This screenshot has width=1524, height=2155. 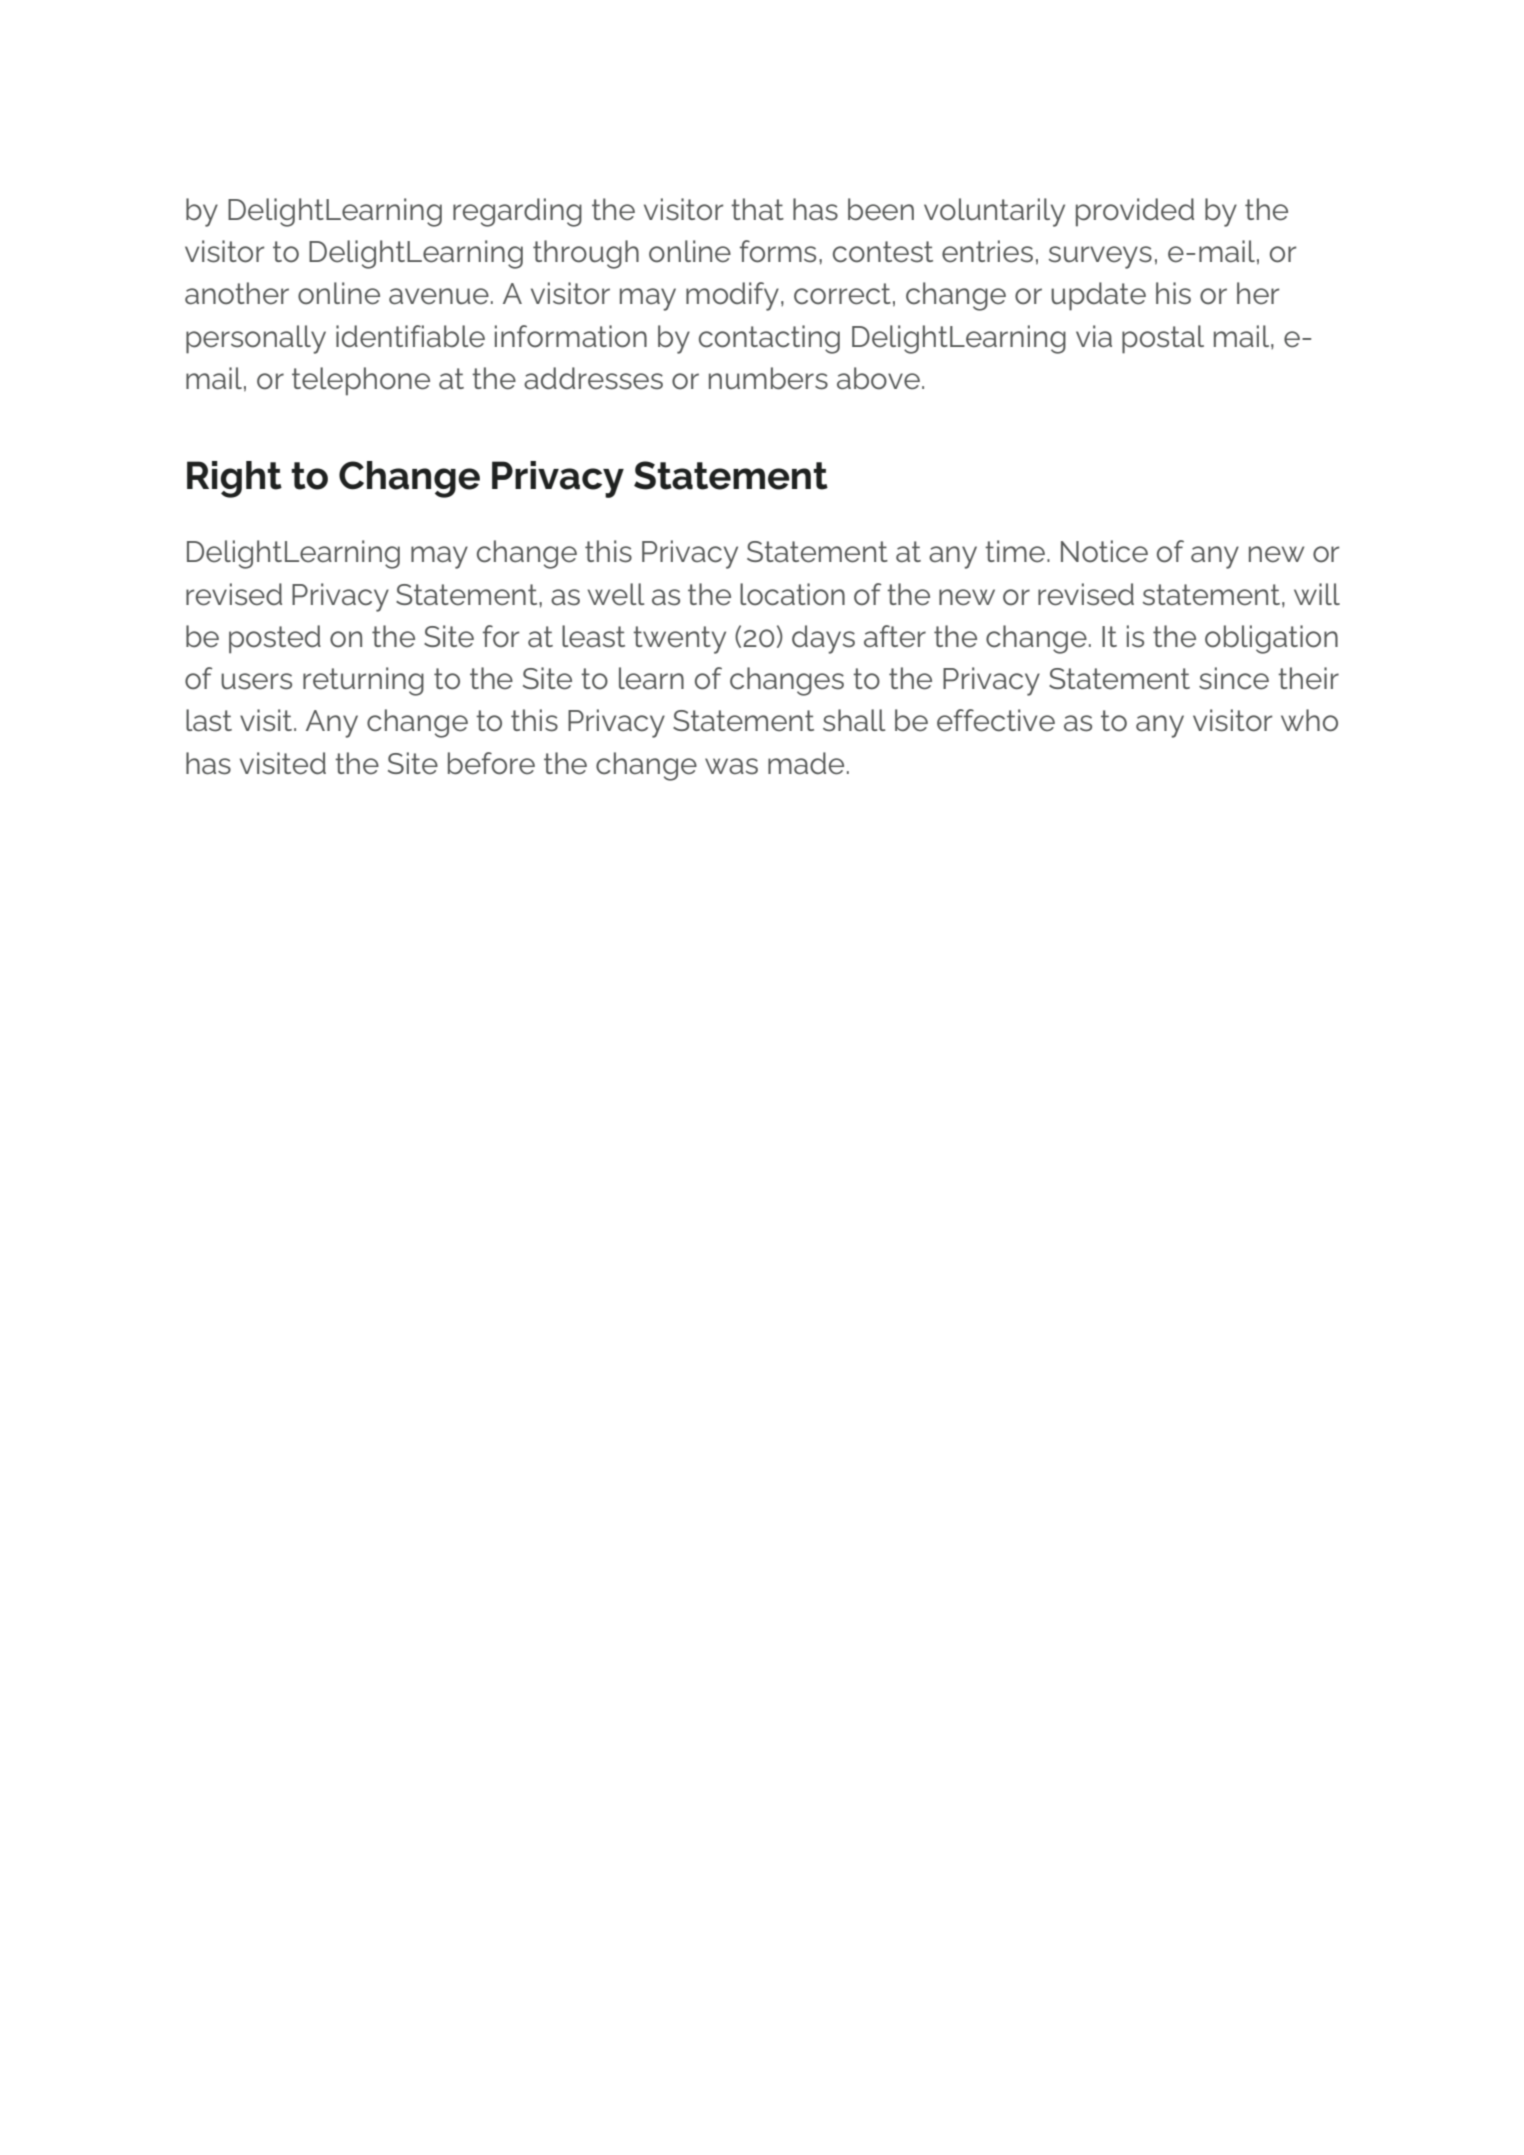 I want to click on numbers, so click(x=768, y=378).
